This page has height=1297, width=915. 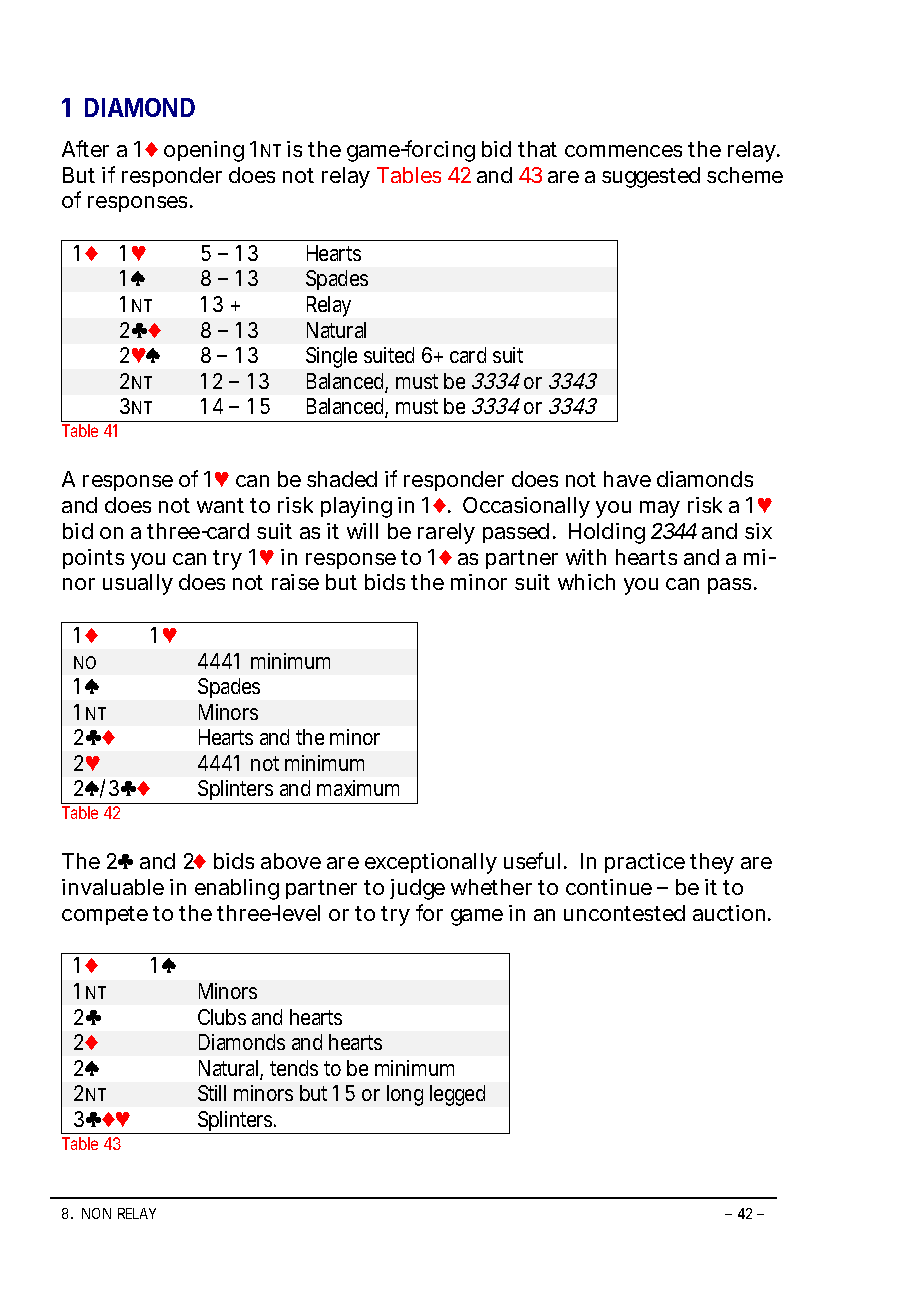 I want to click on NON, so click(x=96, y=1213).
